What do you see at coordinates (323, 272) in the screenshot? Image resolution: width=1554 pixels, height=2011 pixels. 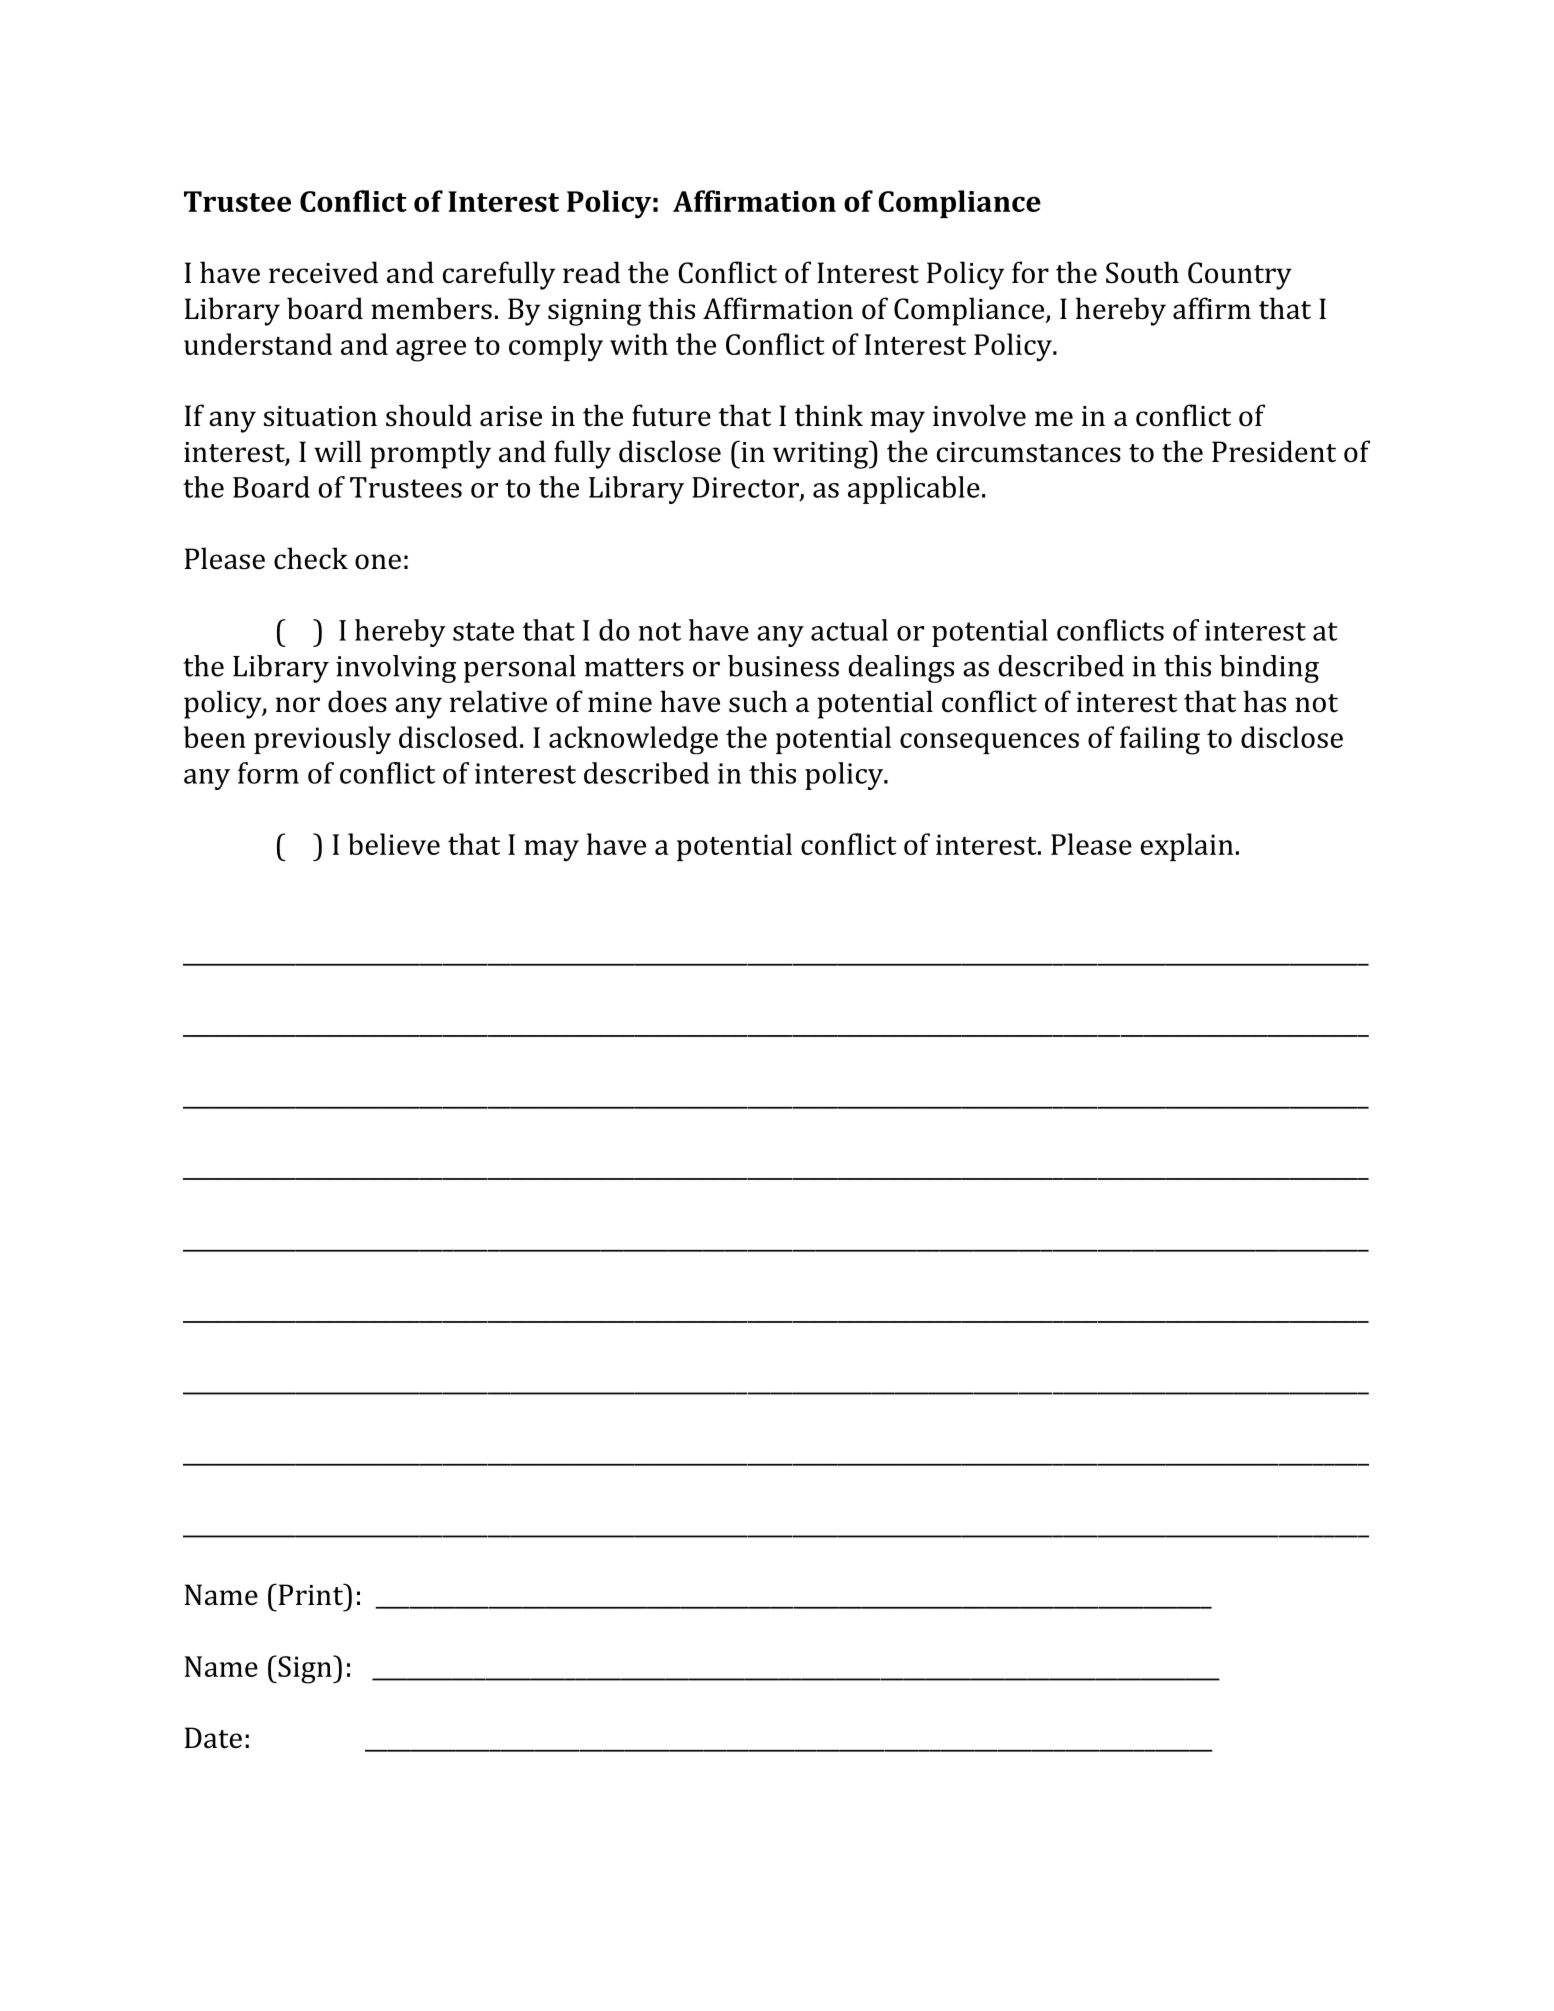 I see `received` at bounding box center [323, 272].
